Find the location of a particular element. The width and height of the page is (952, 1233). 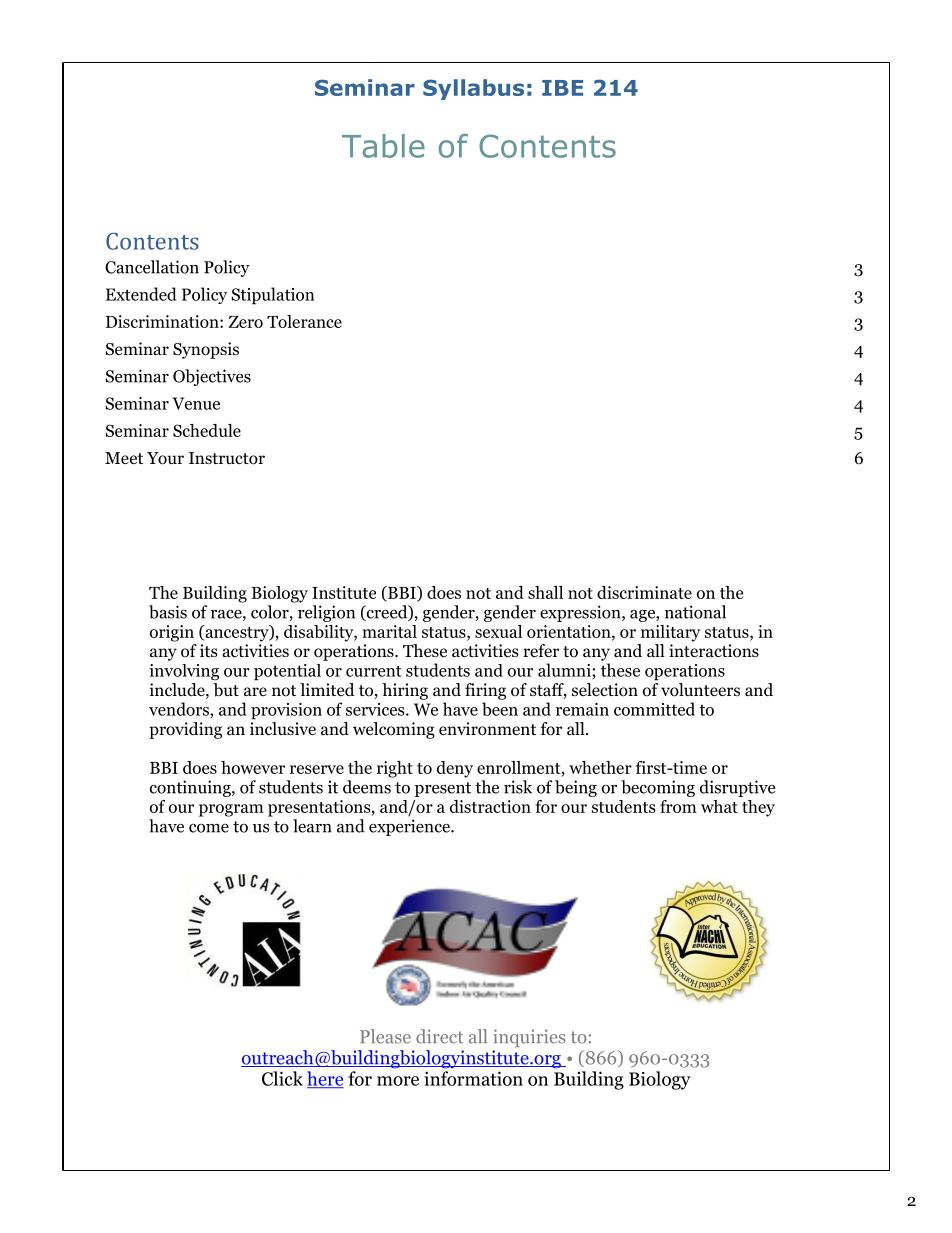

basis is located at coordinates (168, 612).
